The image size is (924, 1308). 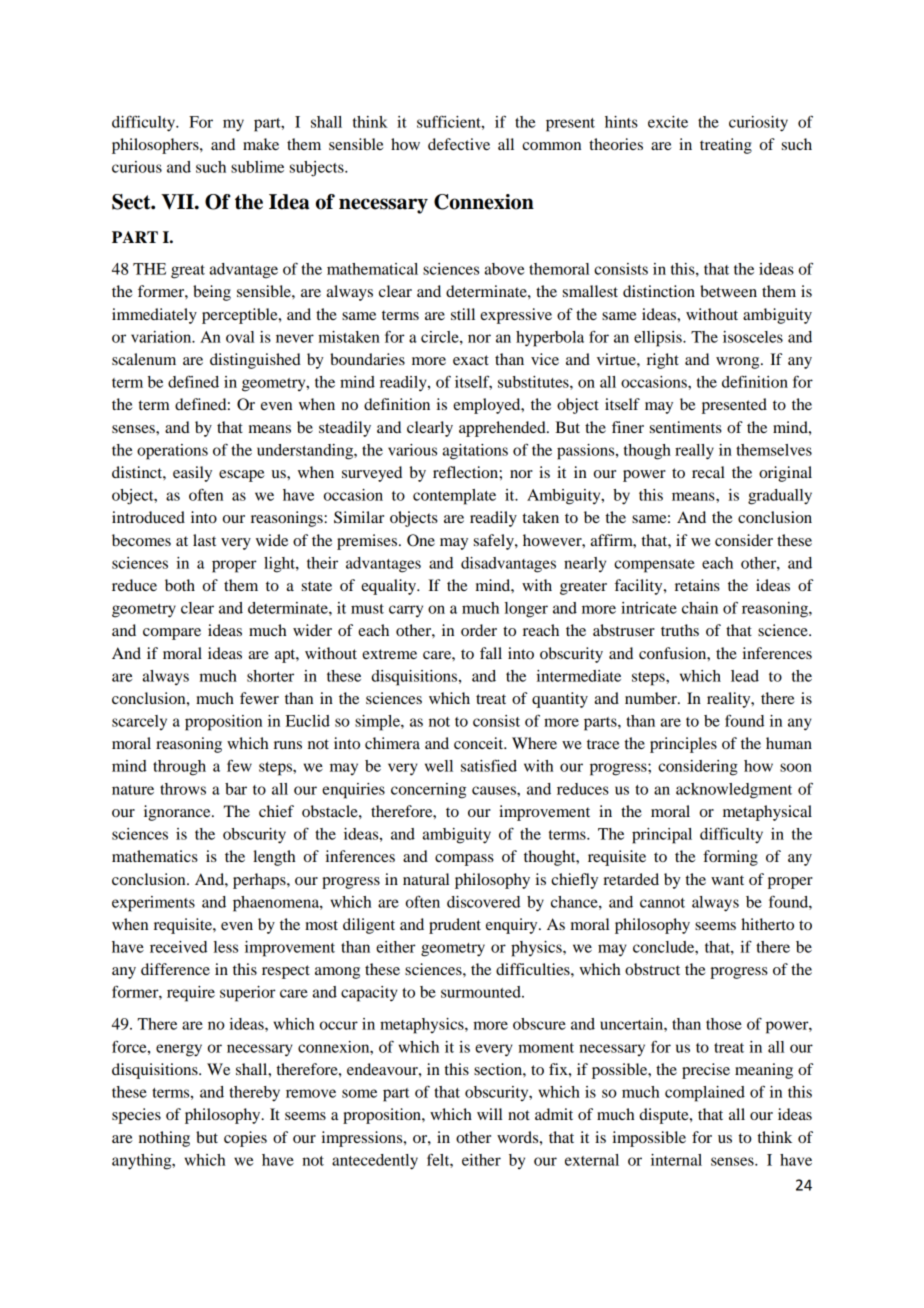 I want to click on defective, so click(x=459, y=144).
